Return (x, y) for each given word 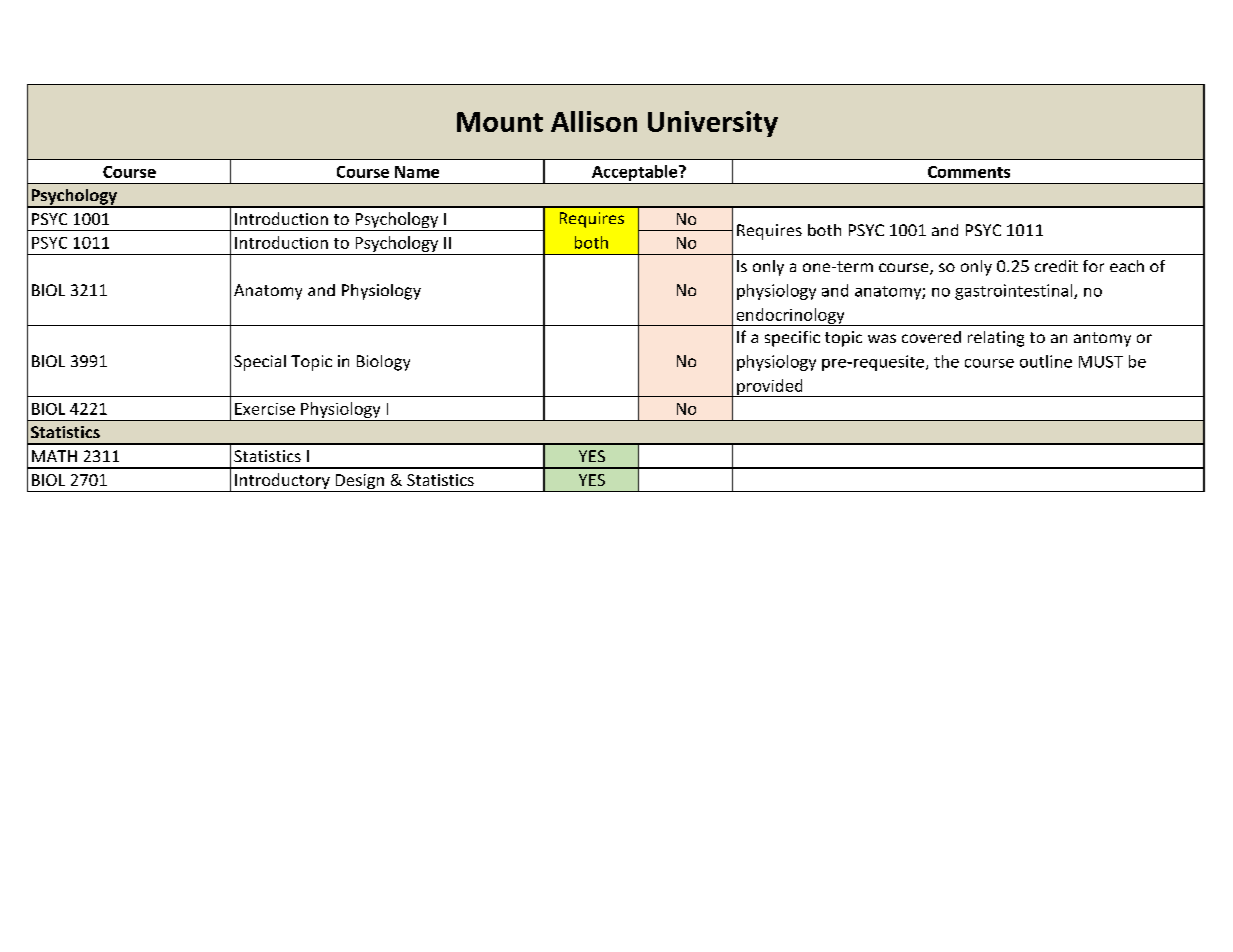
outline (1046, 361)
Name (417, 172)
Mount (500, 122)
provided (770, 388)
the (946, 361)
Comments (969, 172)
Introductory (282, 482)
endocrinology (790, 317)
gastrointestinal (1015, 292)
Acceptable (636, 173)
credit (1056, 266)
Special (260, 363)
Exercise (265, 409)
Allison (594, 121)
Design (359, 483)
